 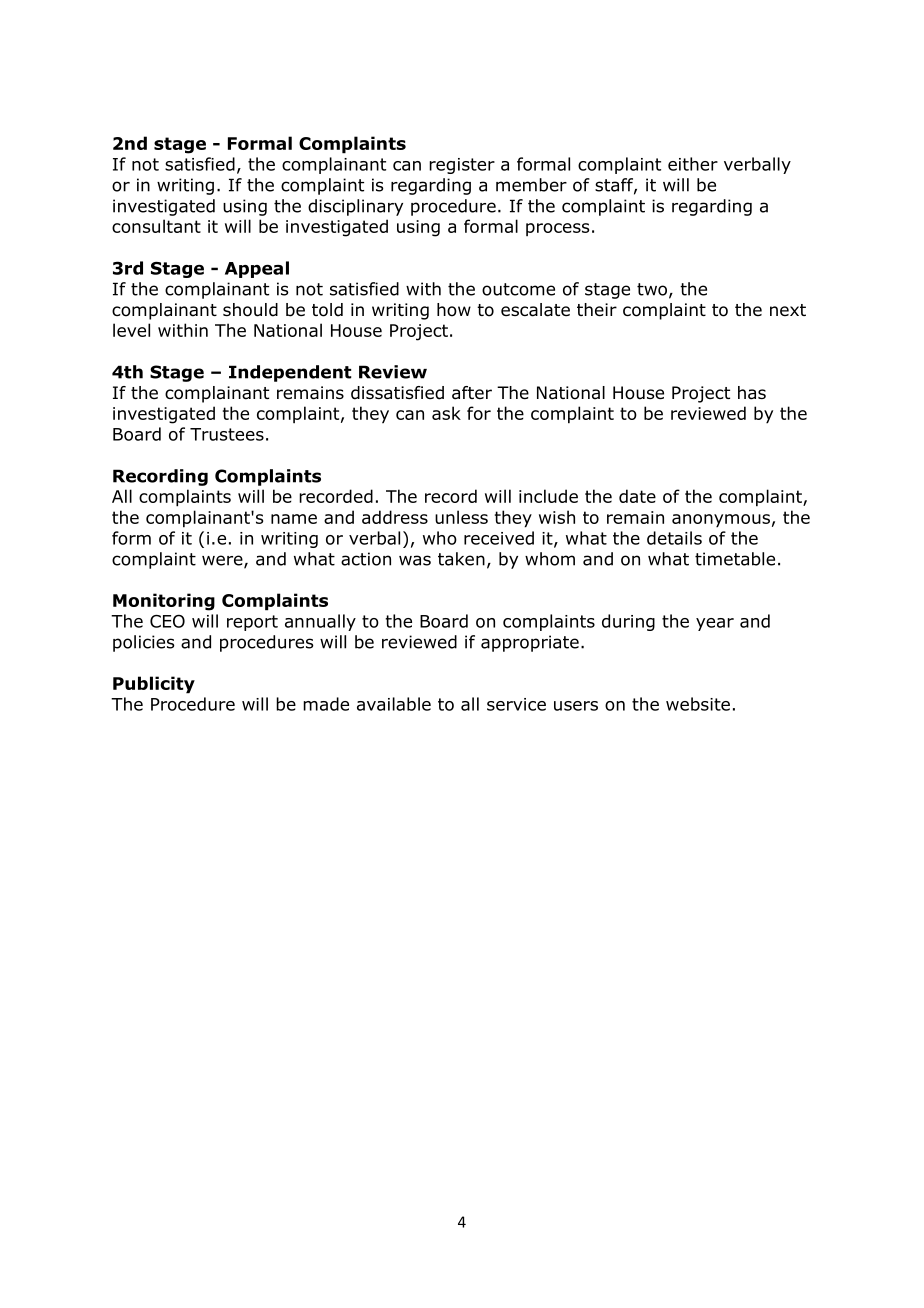 I want to click on how, so click(x=454, y=310).
